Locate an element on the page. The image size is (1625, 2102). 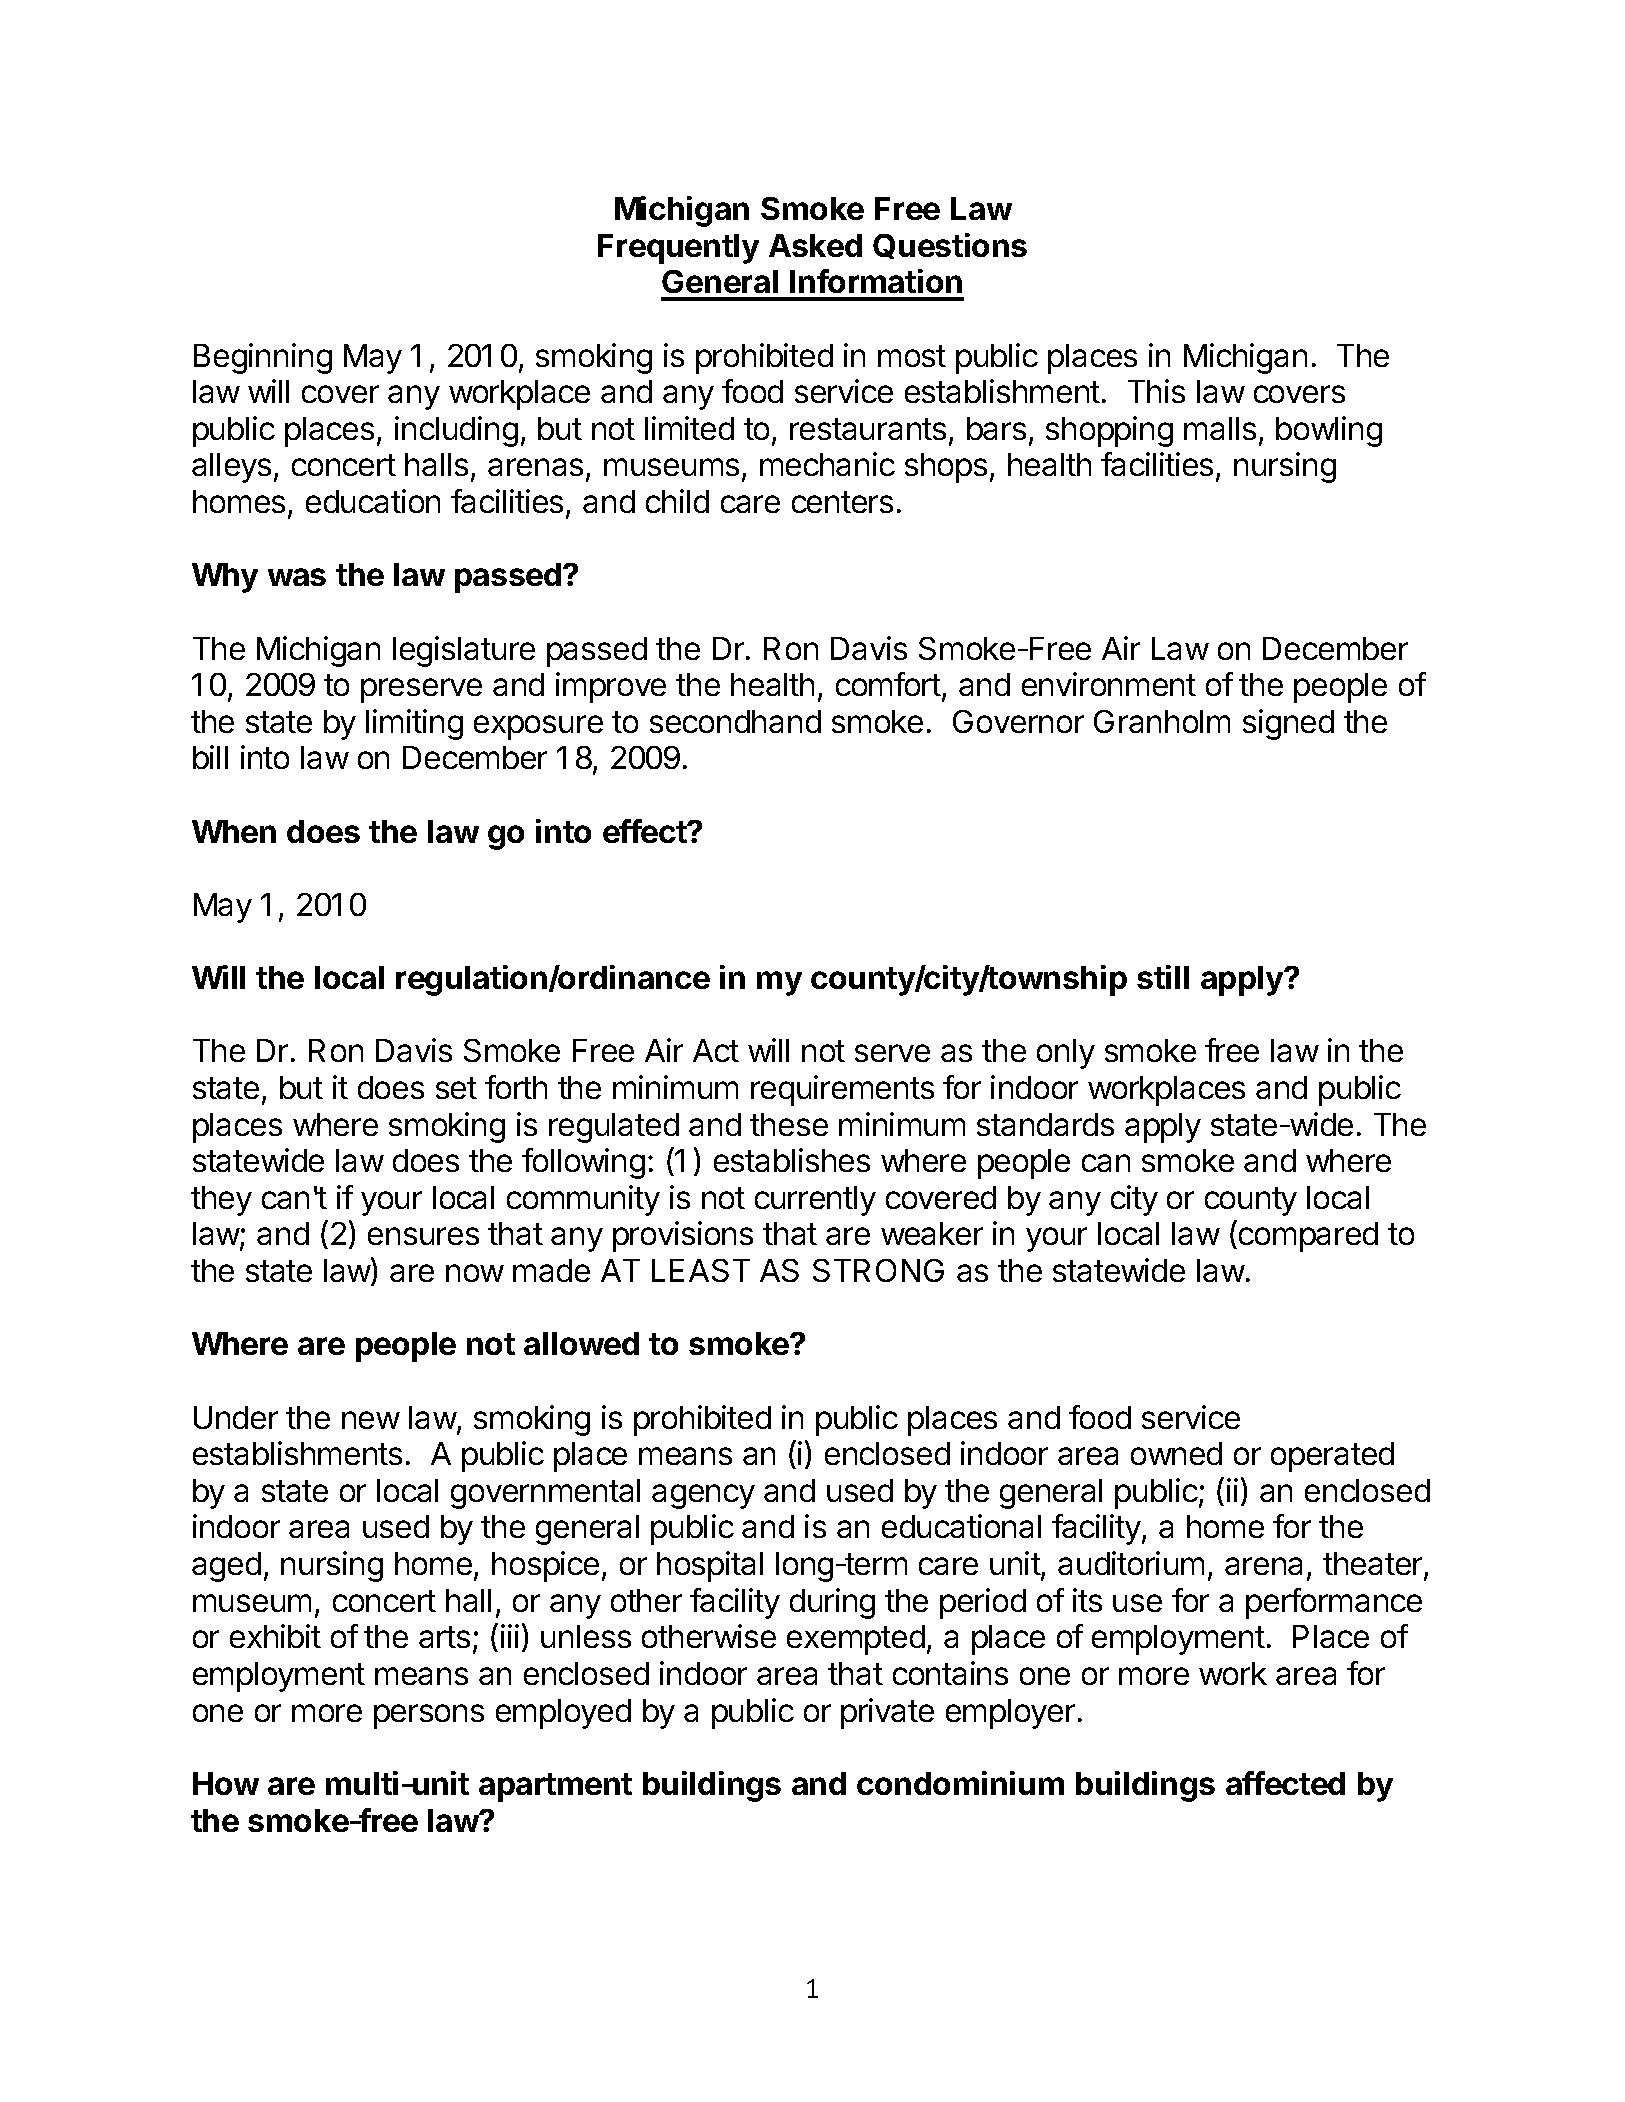
persons is located at coordinates (429, 1716).
